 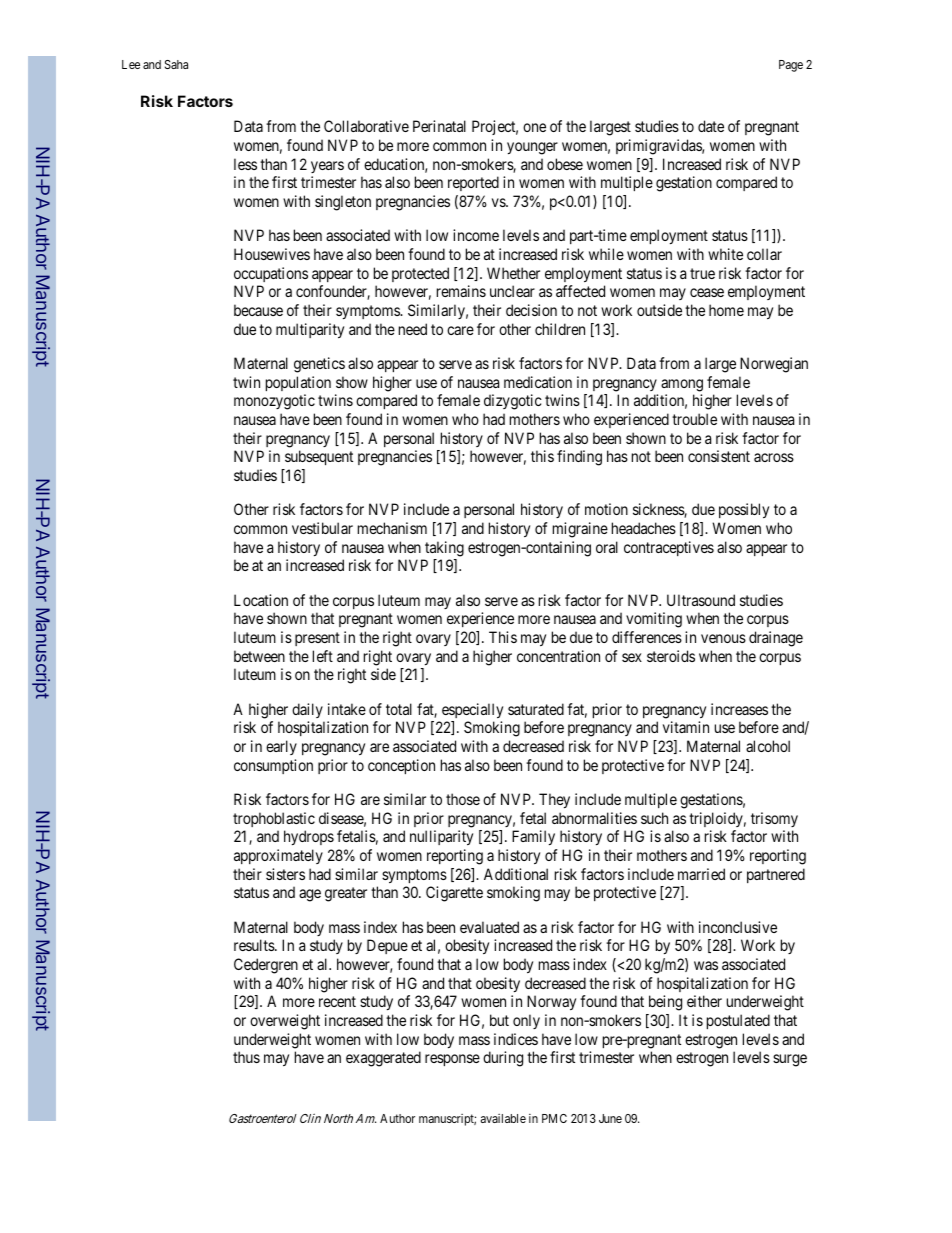 I want to click on thus, so click(x=246, y=1057).
